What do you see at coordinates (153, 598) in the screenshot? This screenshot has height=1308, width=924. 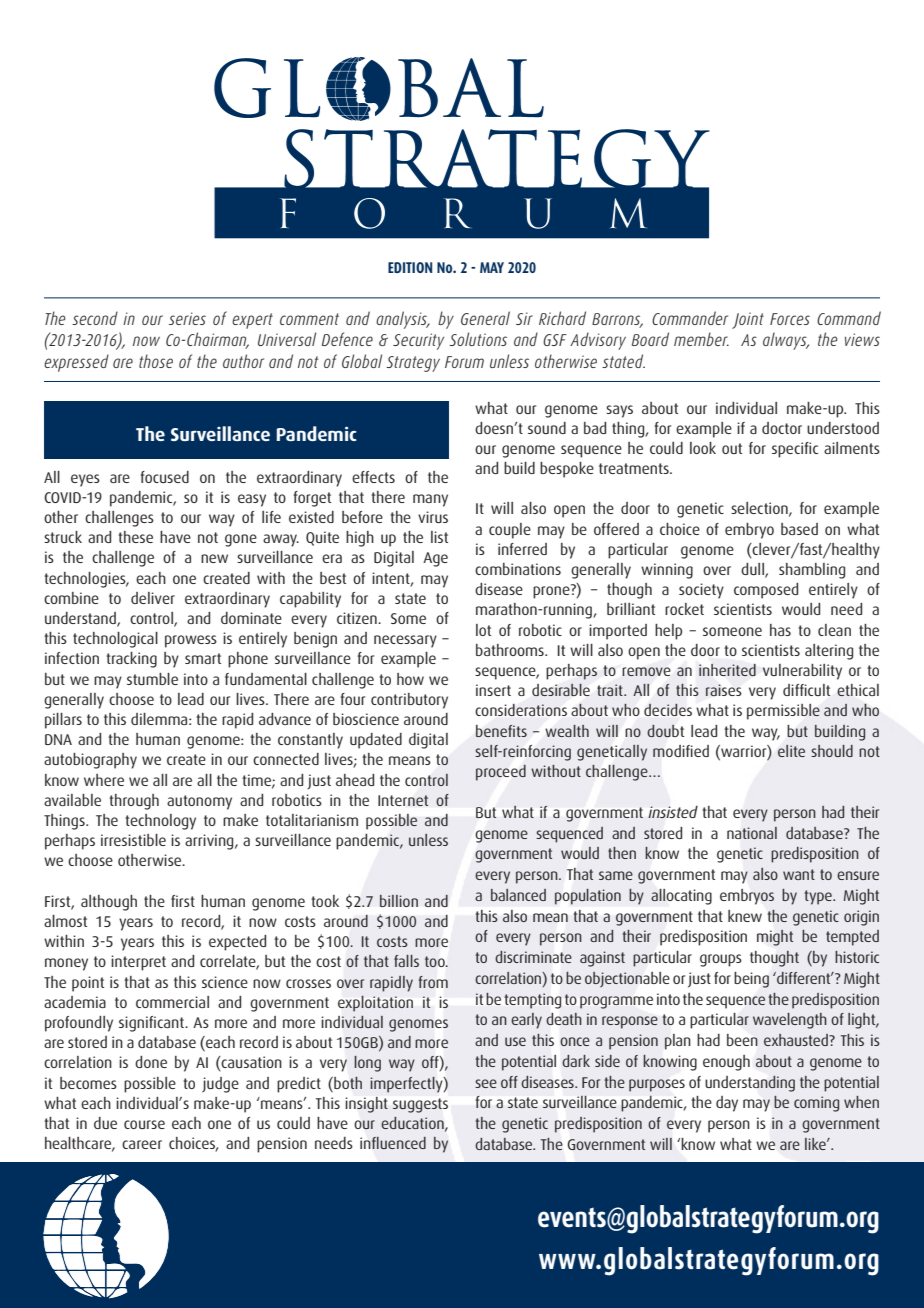 I see `deliver` at bounding box center [153, 598].
